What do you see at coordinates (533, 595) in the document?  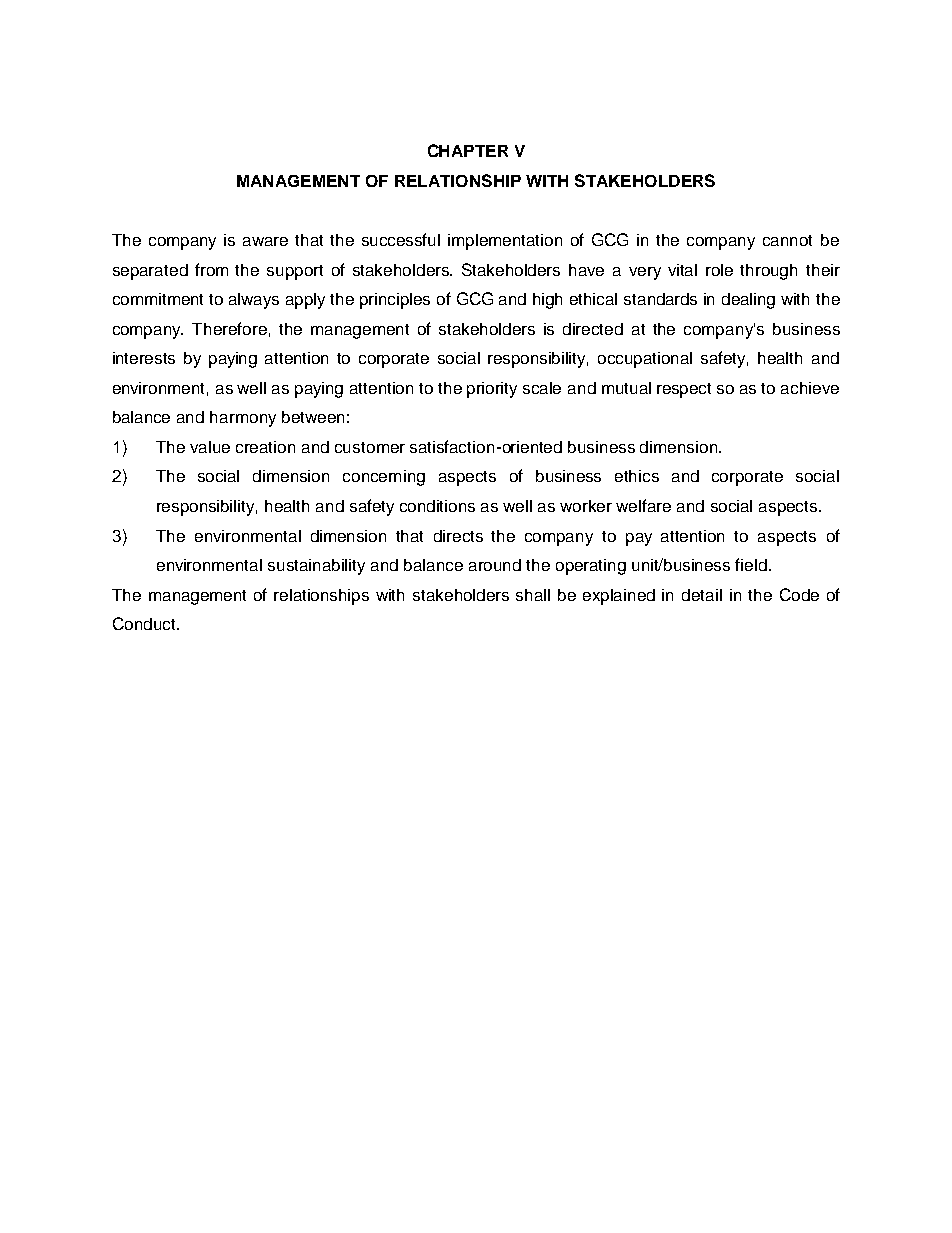 I see `shall` at bounding box center [533, 595].
